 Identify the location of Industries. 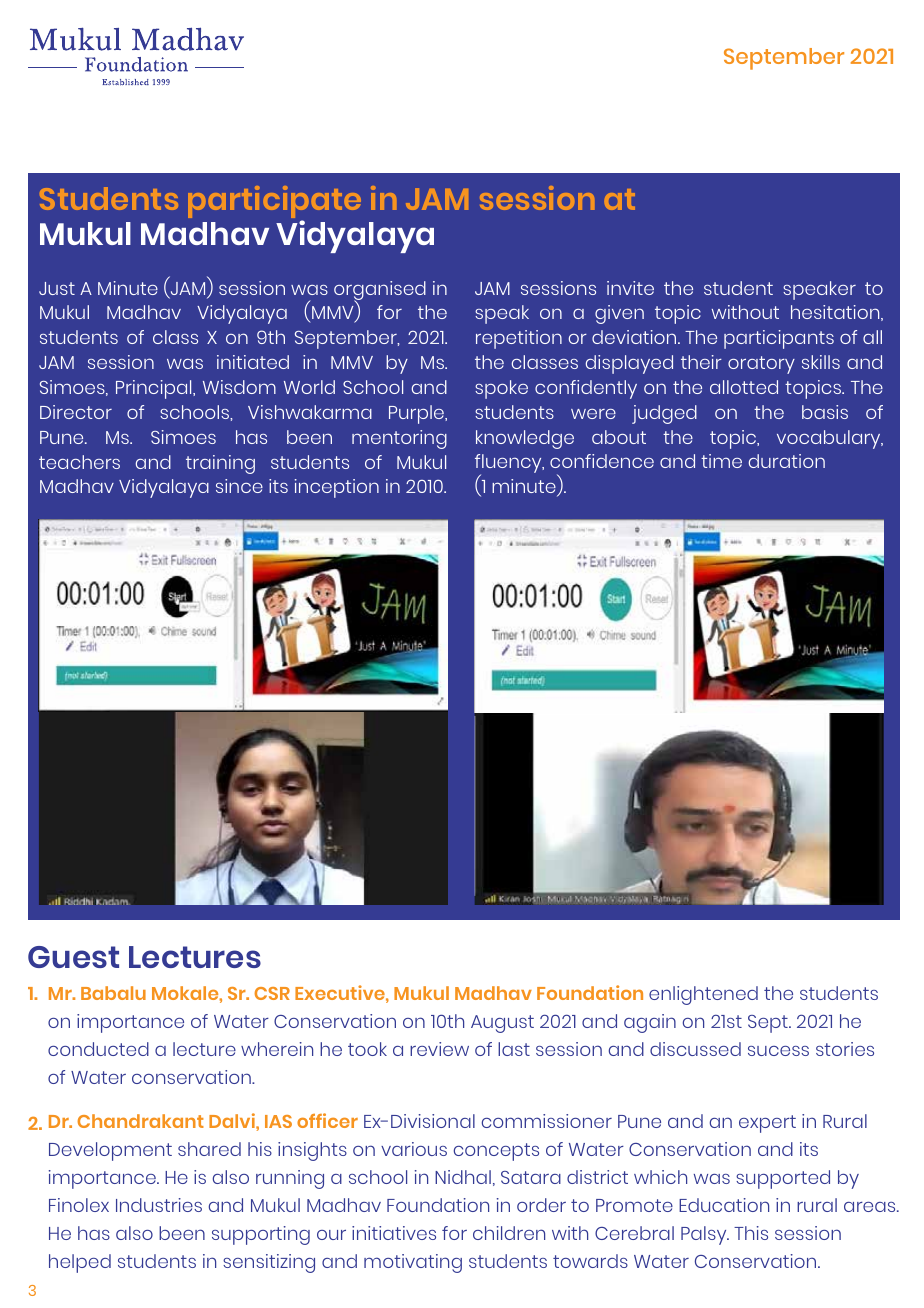
(159, 1205).
